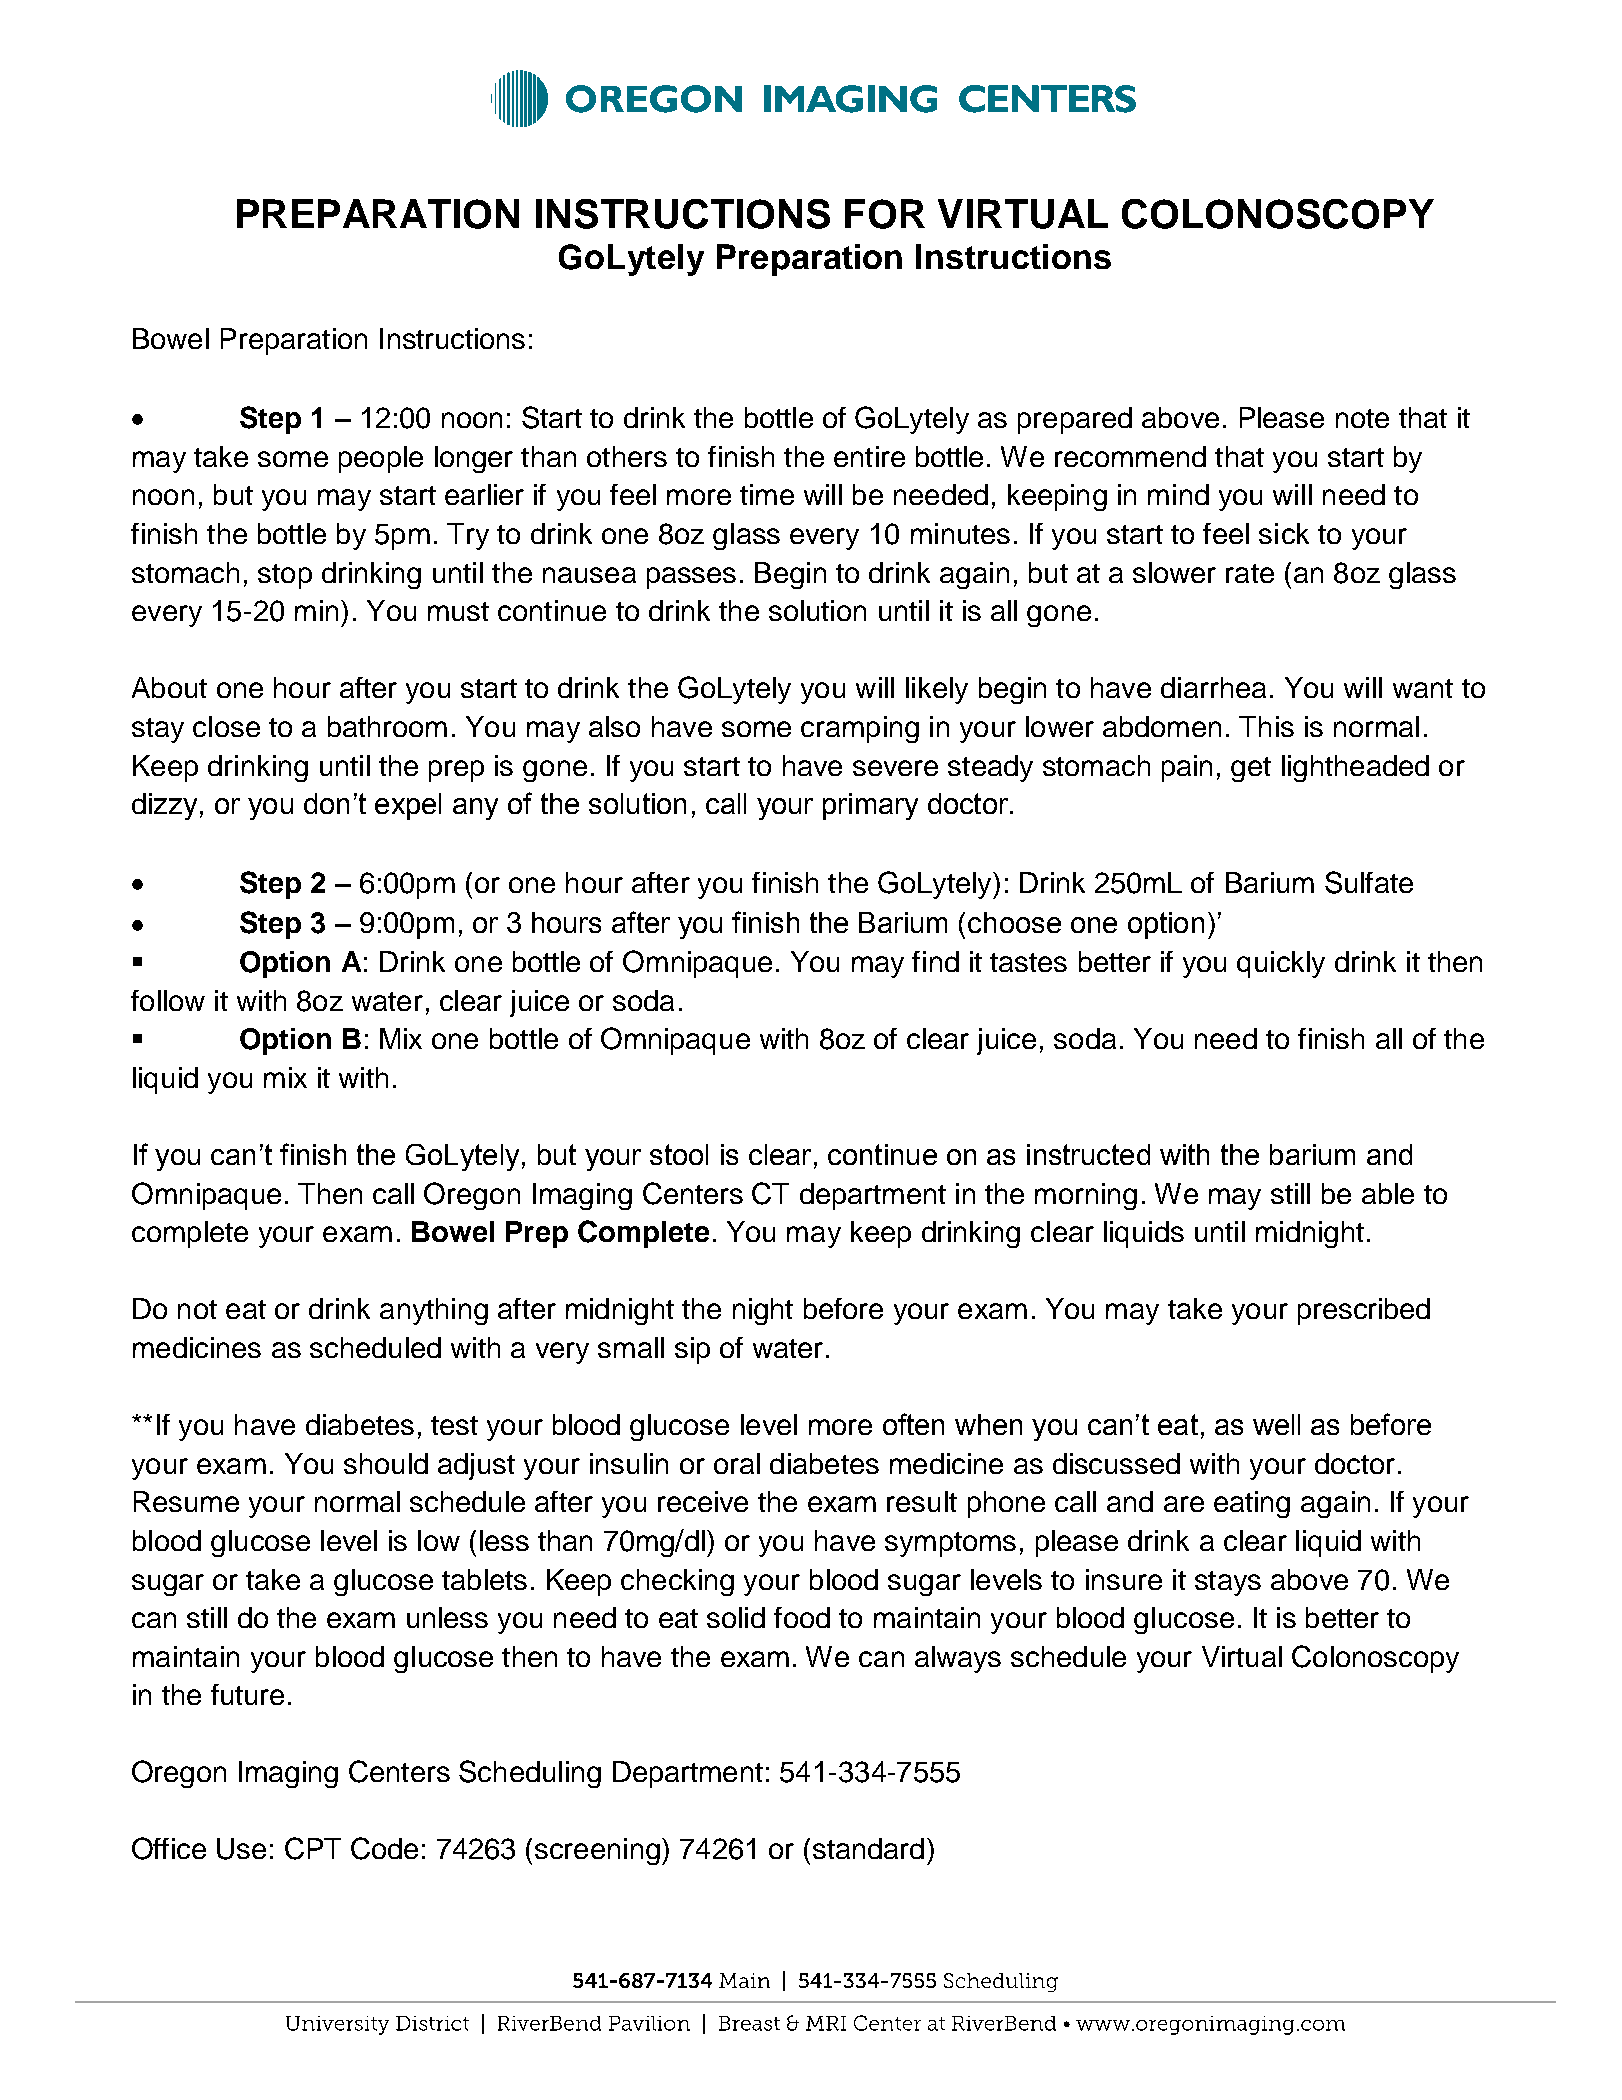  What do you see at coordinates (868, 1848) in the page?
I see `standard` at bounding box center [868, 1848].
